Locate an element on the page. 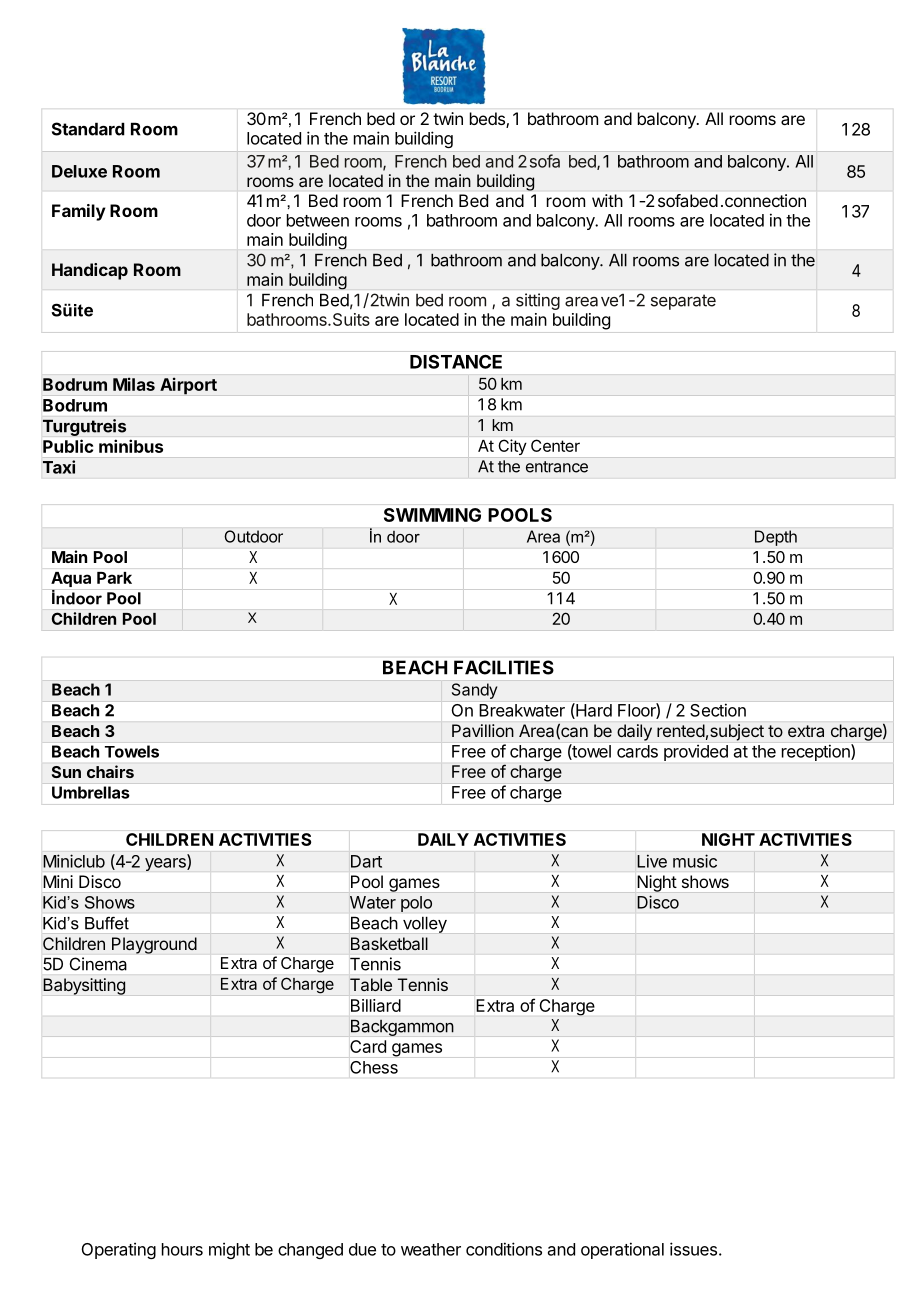 This image has height=1307, width=924. issues is located at coordinates (693, 1249).
